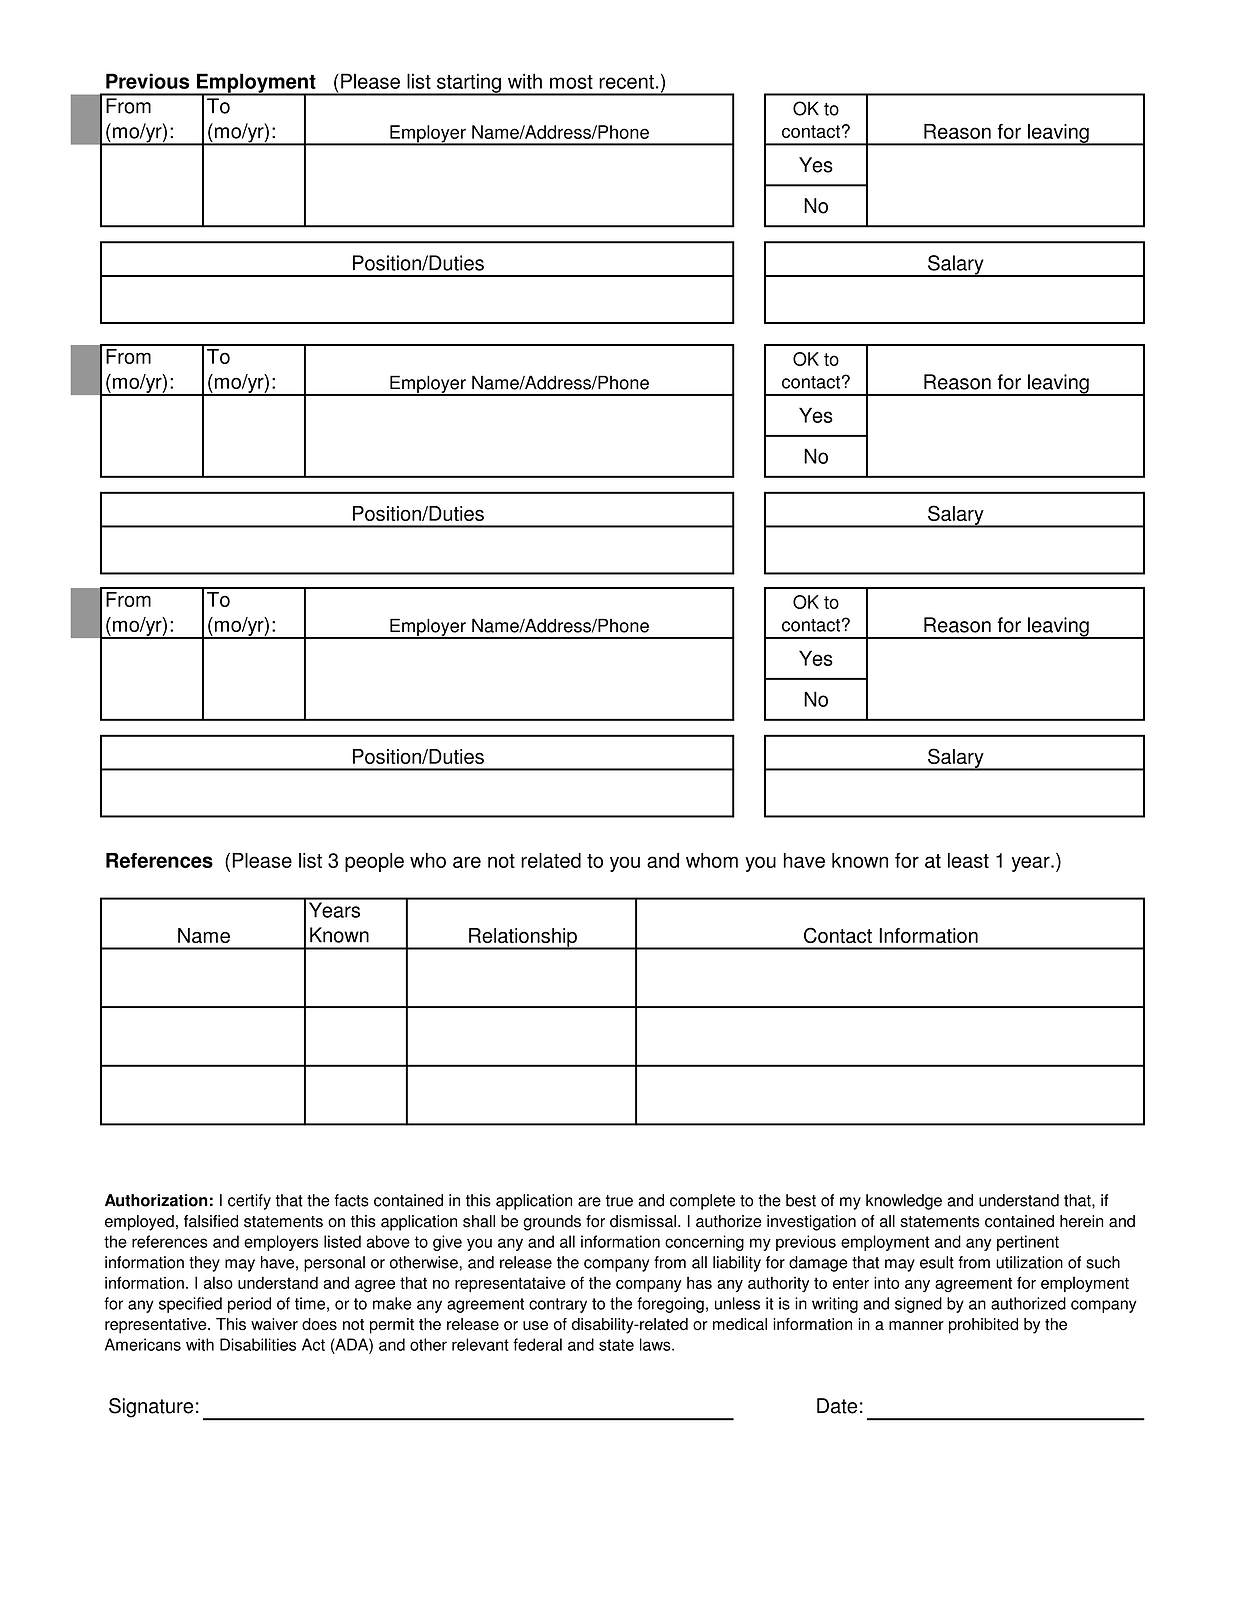 Image resolution: width=1235 pixels, height=1599 pixels. Describe the element at coordinates (968, 860) in the image. I see `least` at that location.
